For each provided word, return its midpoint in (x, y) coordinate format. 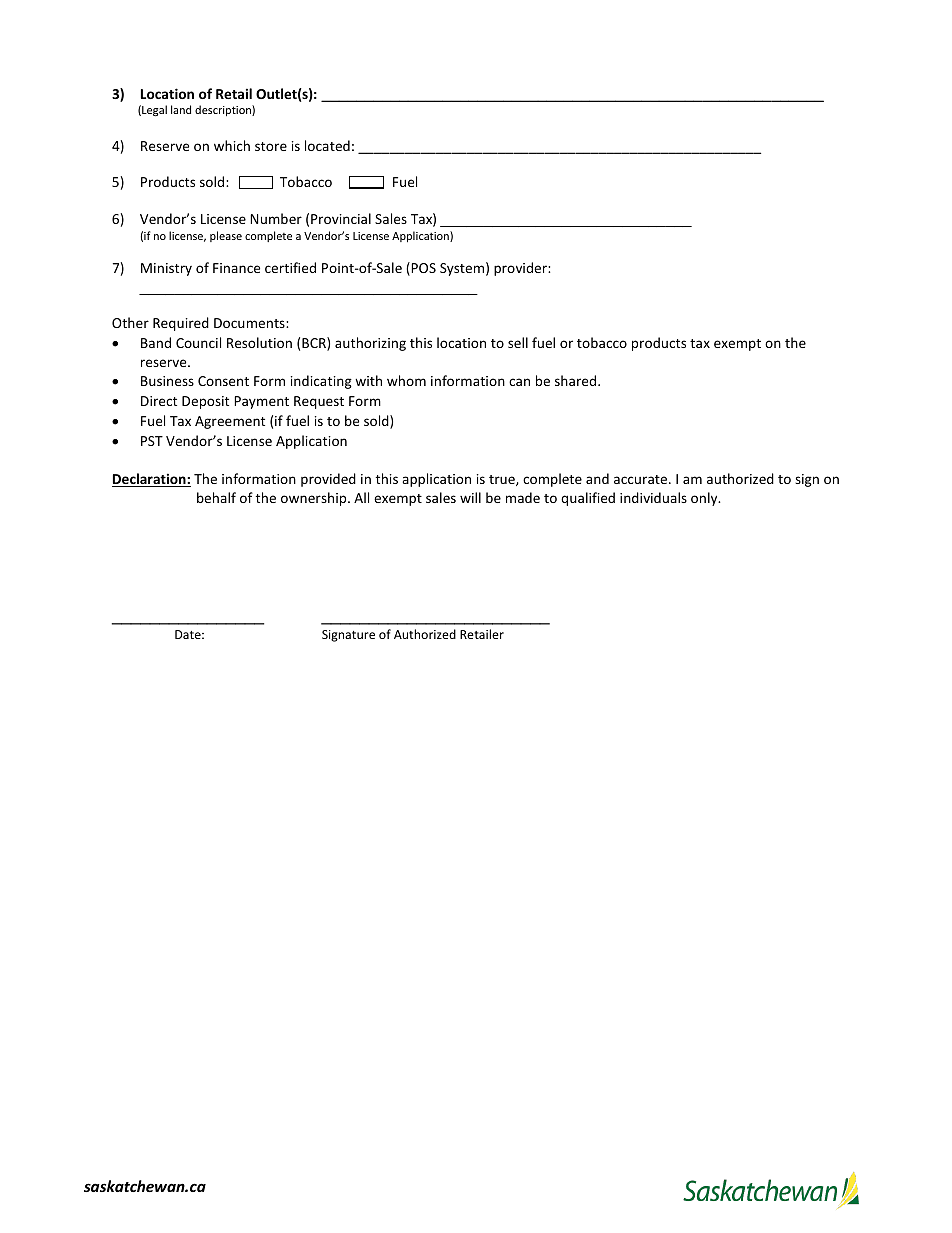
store (271, 146)
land (181, 109)
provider (521, 269)
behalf (216, 497)
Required (181, 324)
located (327, 145)
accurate (642, 479)
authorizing (370, 344)
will (470, 497)
